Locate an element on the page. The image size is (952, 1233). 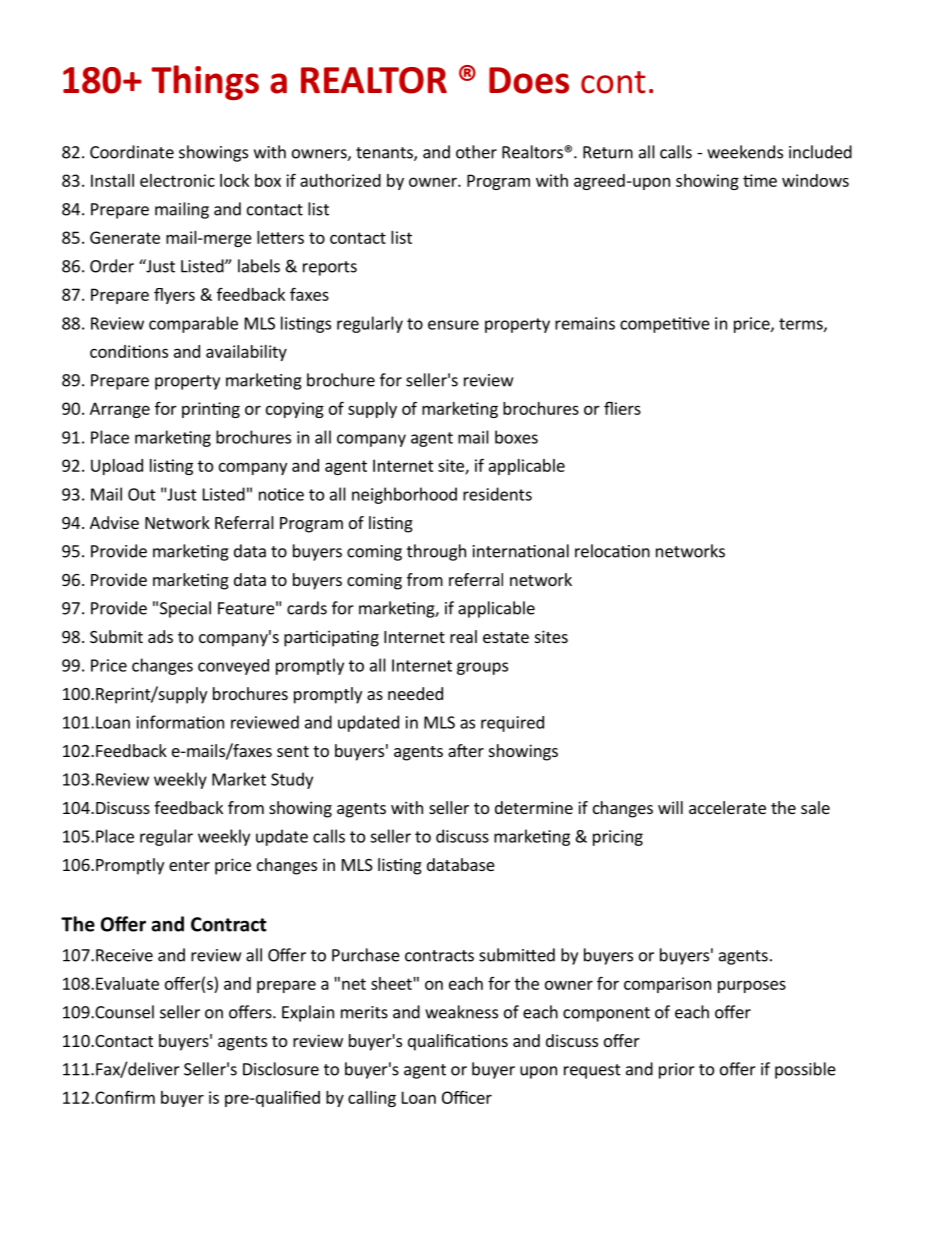
Things is located at coordinates (205, 82).
